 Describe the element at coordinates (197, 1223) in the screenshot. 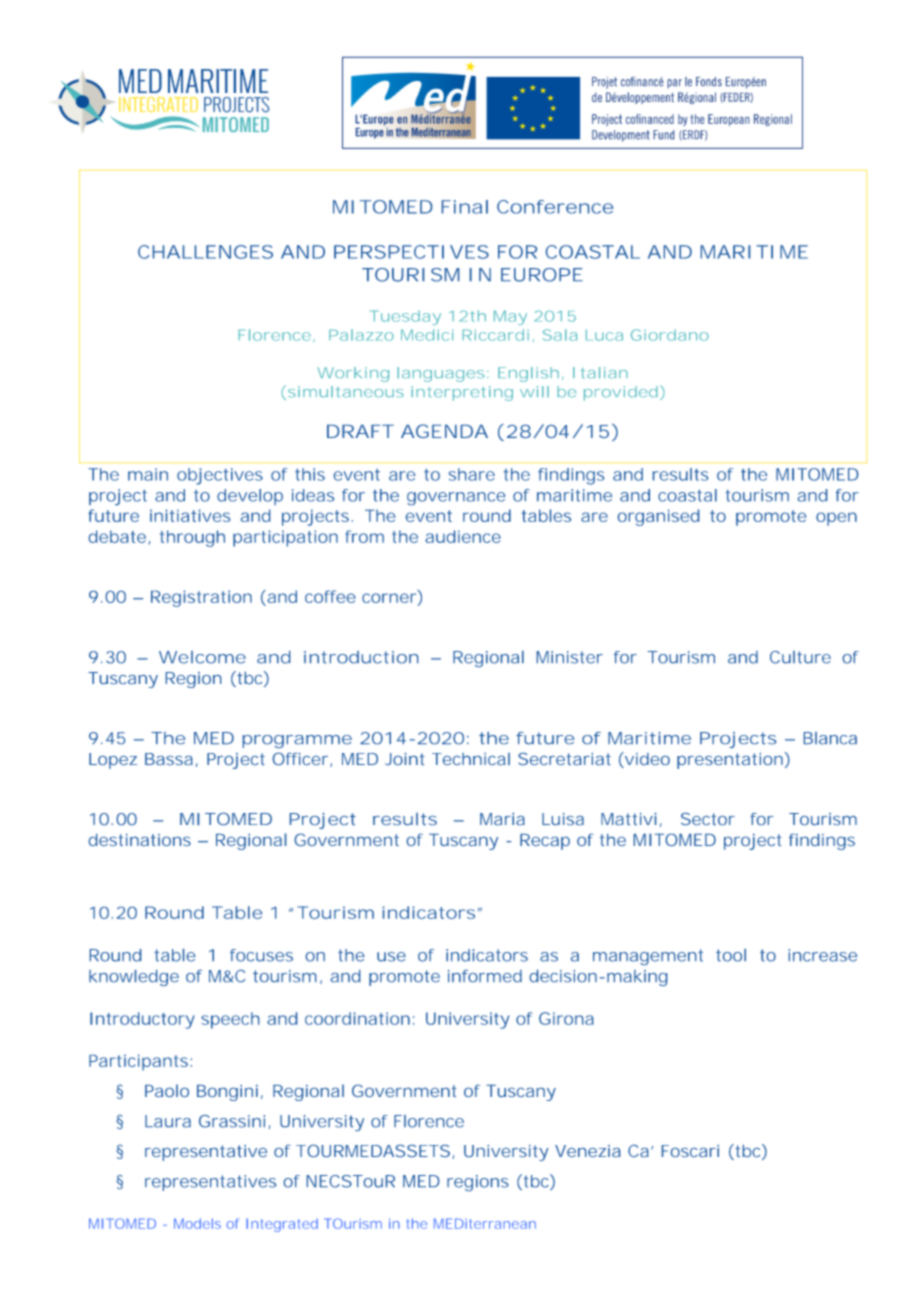

I see `Models` at that location.
